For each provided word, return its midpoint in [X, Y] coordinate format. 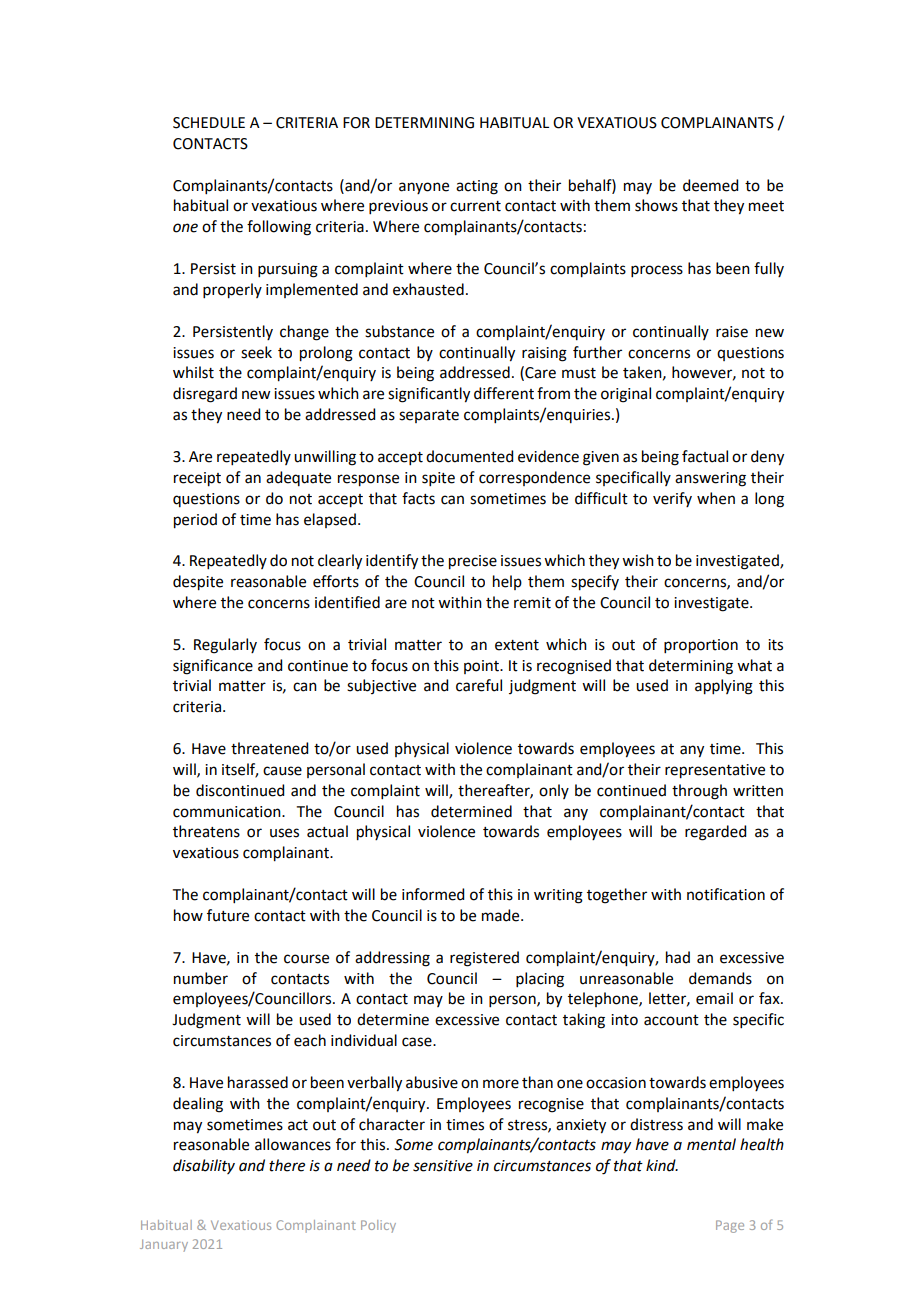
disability [204, 1166]
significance [213, 667]
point [483, 667]
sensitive [443, 1166]
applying [724, 687]
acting [477, 187]
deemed [710, 185]
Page [730, 1226]
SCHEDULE [209, 123]
